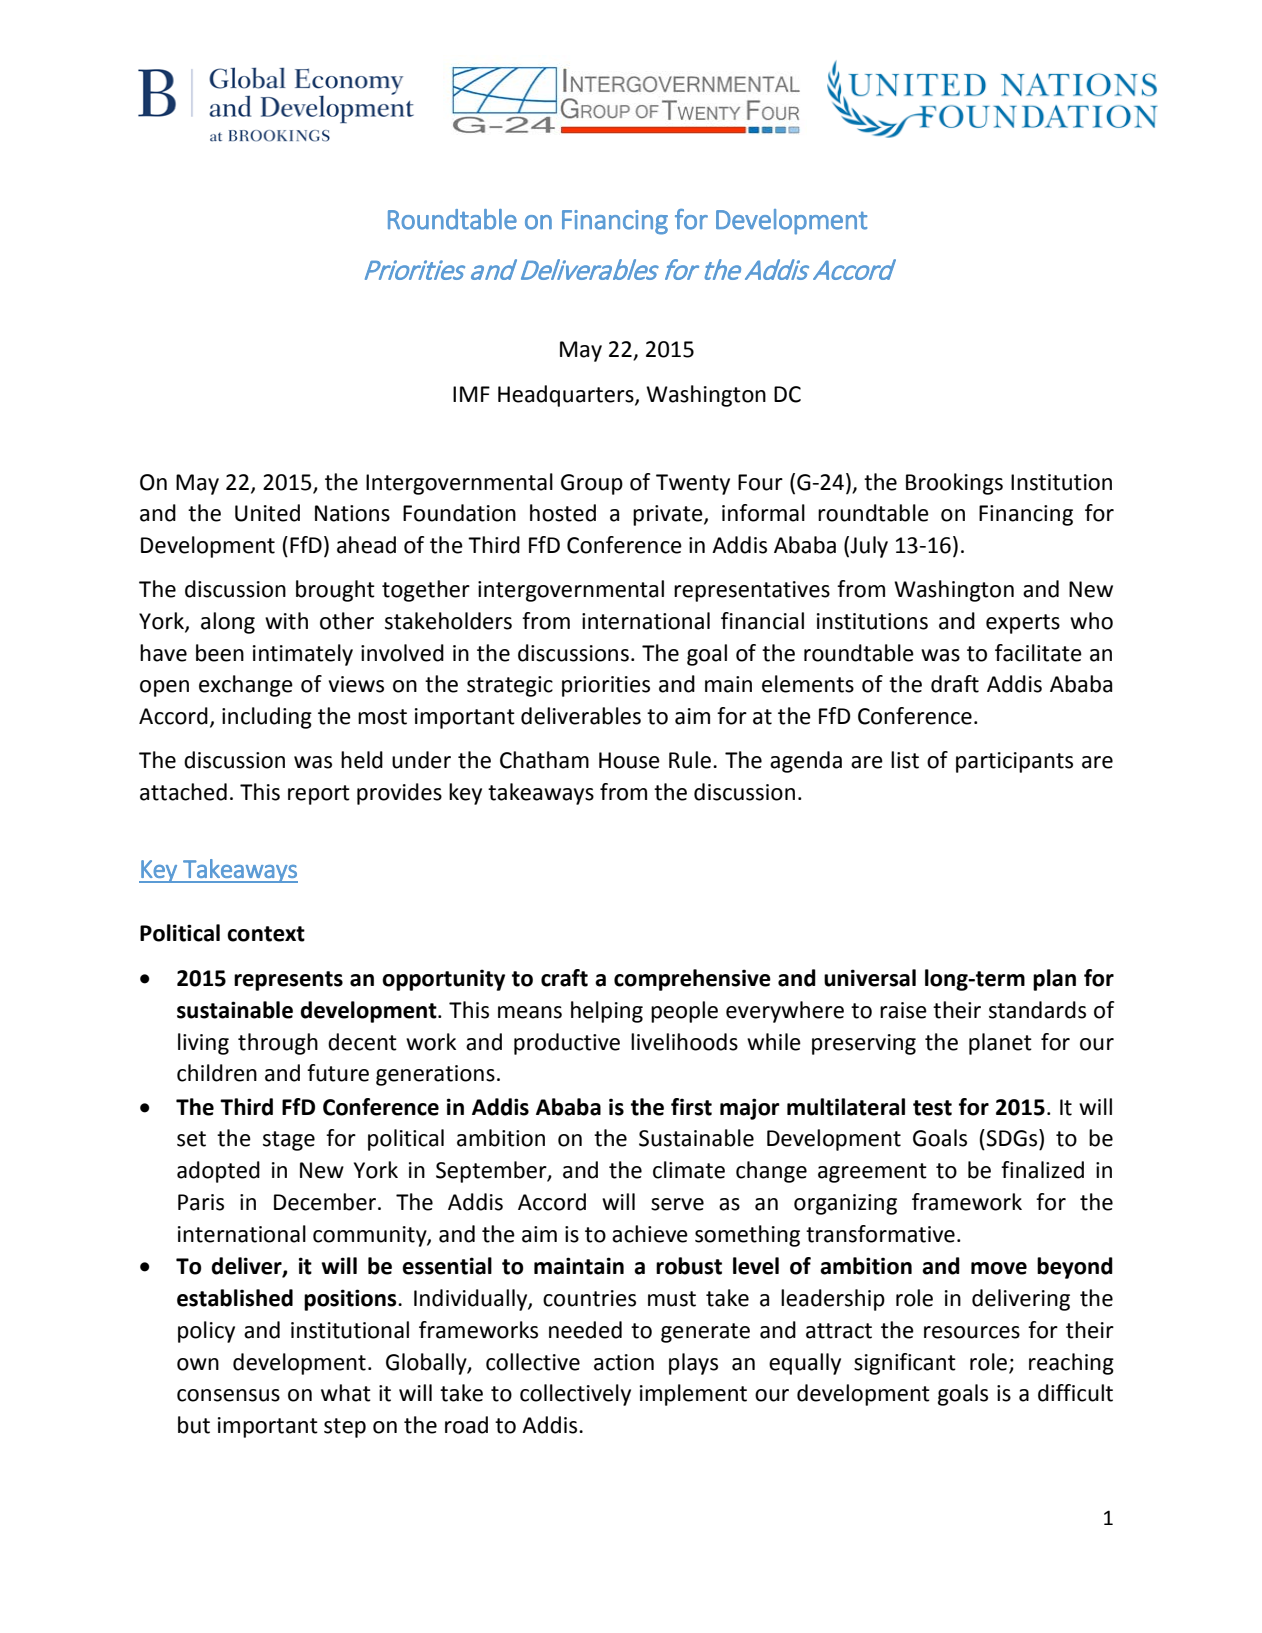  I want to click on draft, so click(955, 684).
